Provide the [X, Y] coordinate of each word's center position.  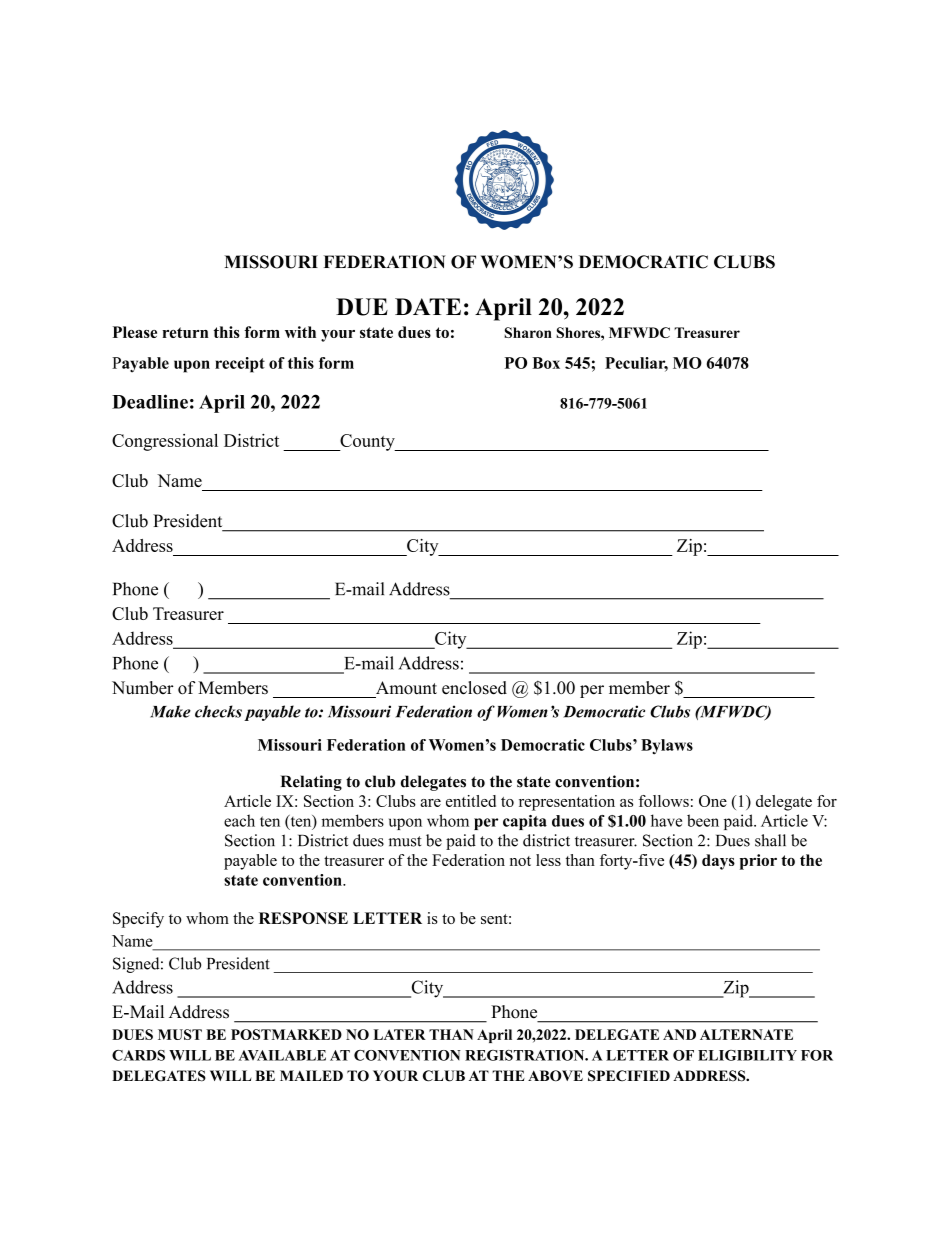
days [718, 862]
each [239, 820]
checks [218, 711]
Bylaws [667, 747]
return [186, 332]
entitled [471, 801]
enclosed [474, 688]
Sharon [528, 332]
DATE [428, 306]
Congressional [165, 442]
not [520, 861]
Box [546, 363]
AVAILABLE [282, 1055]
